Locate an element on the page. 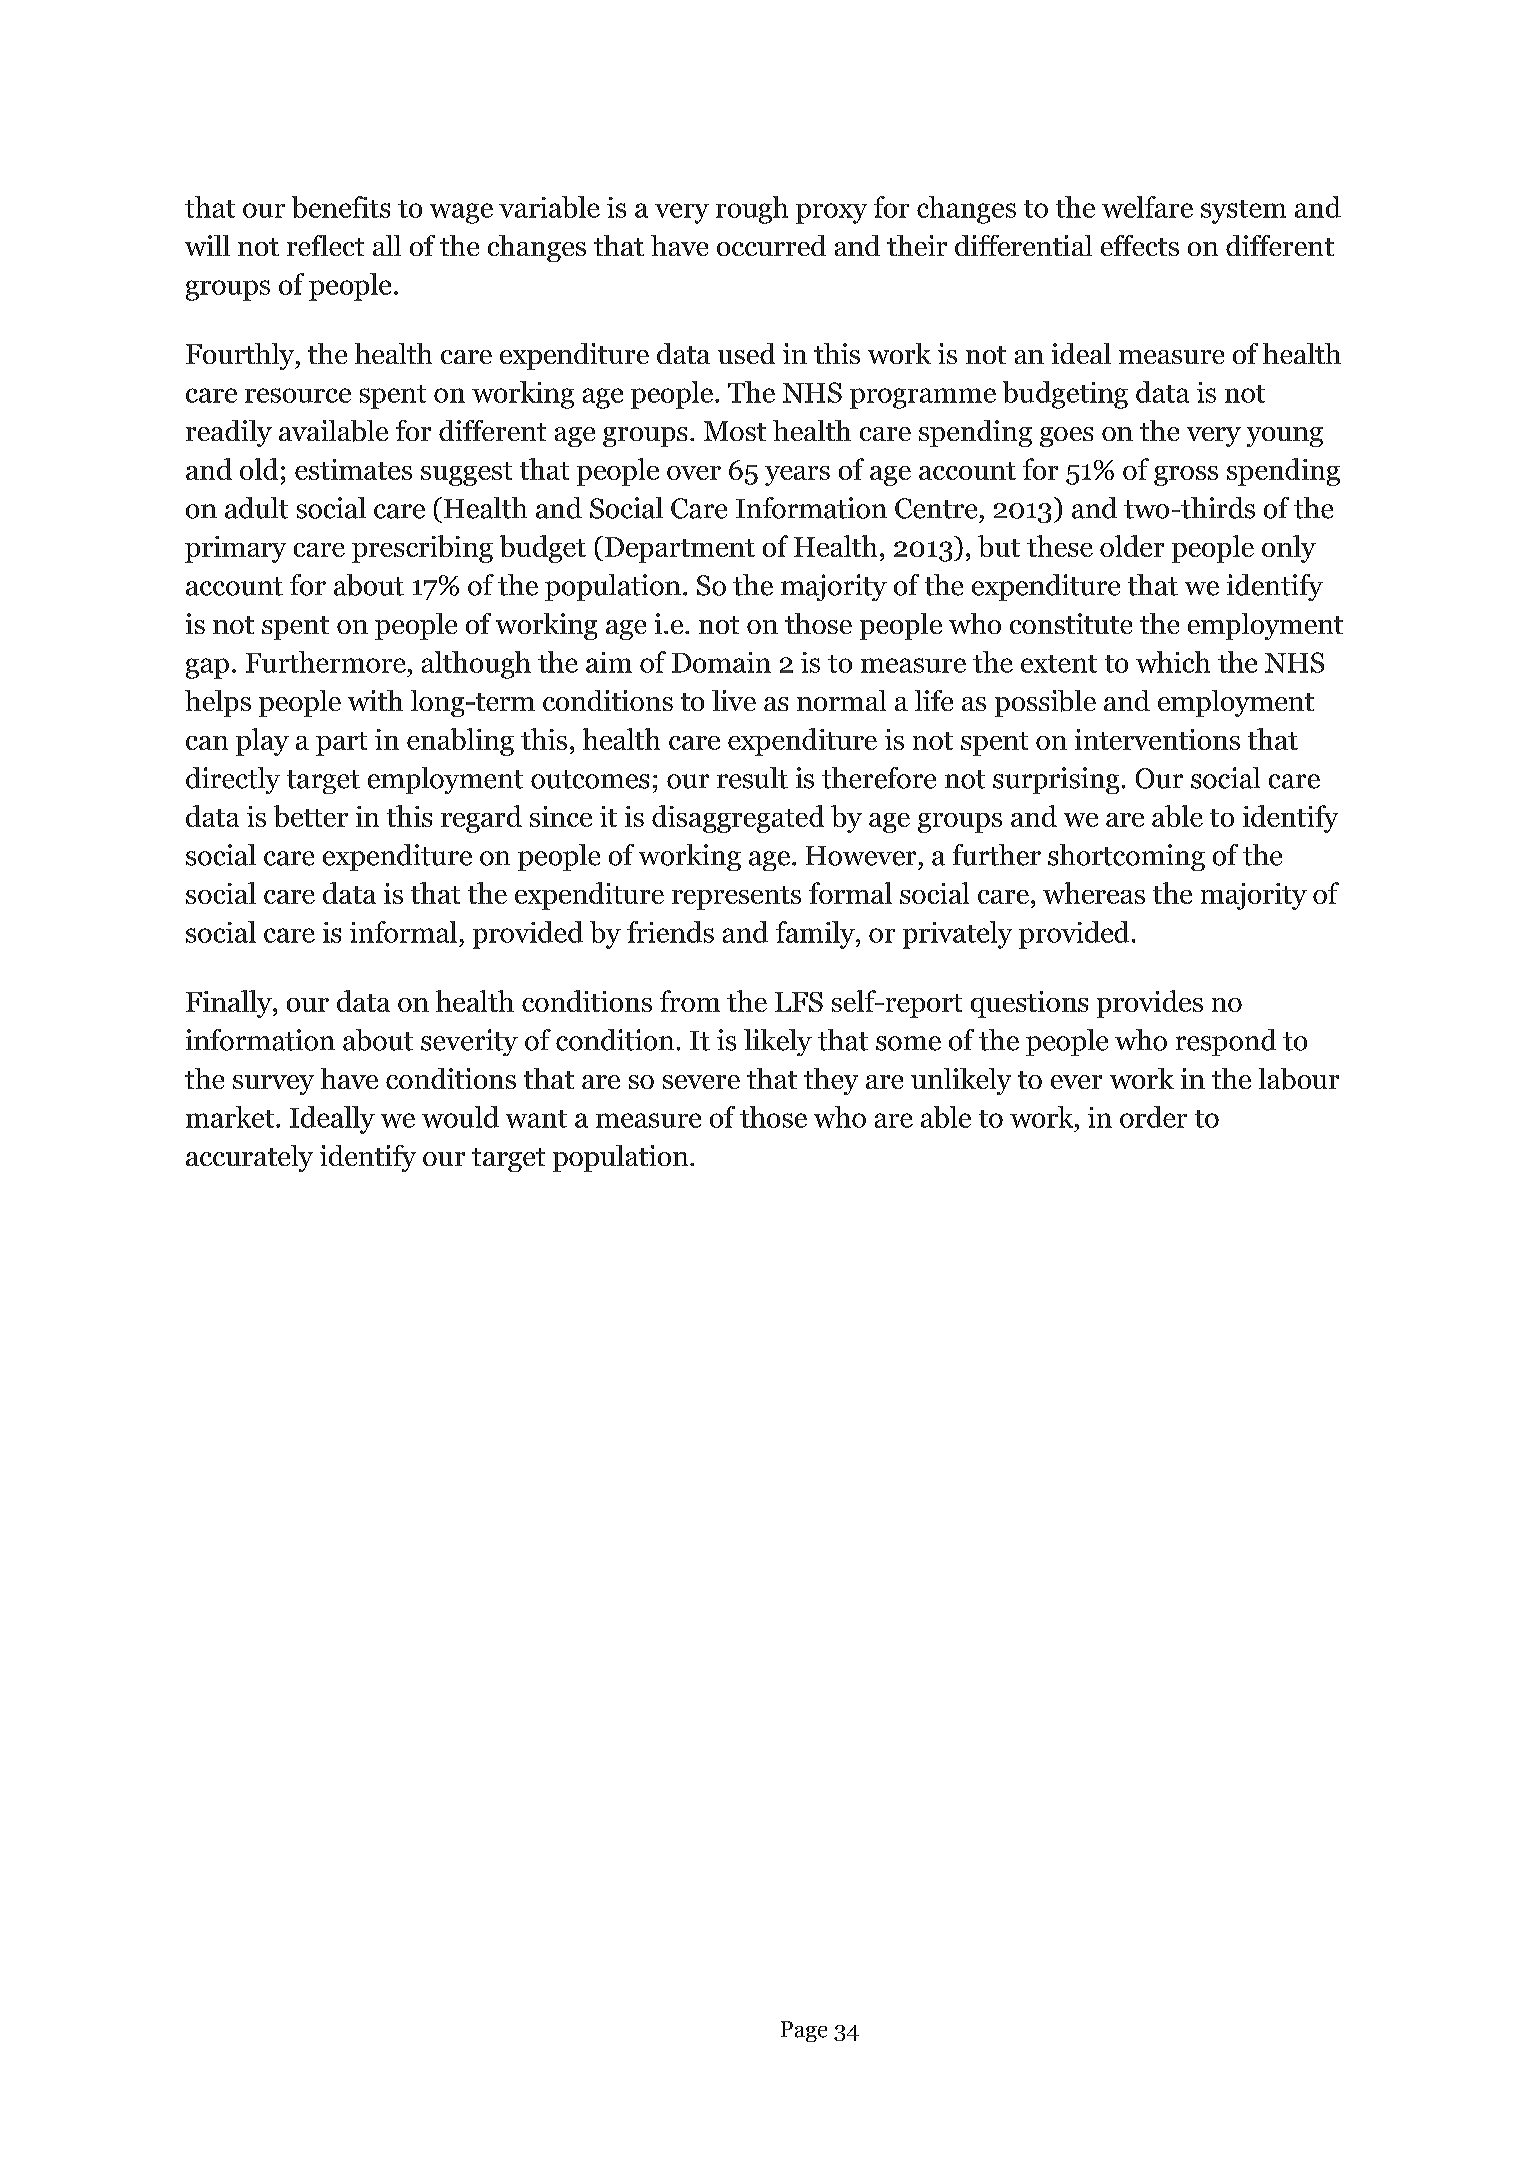  accurately is located at coordinates (249, 1158).
